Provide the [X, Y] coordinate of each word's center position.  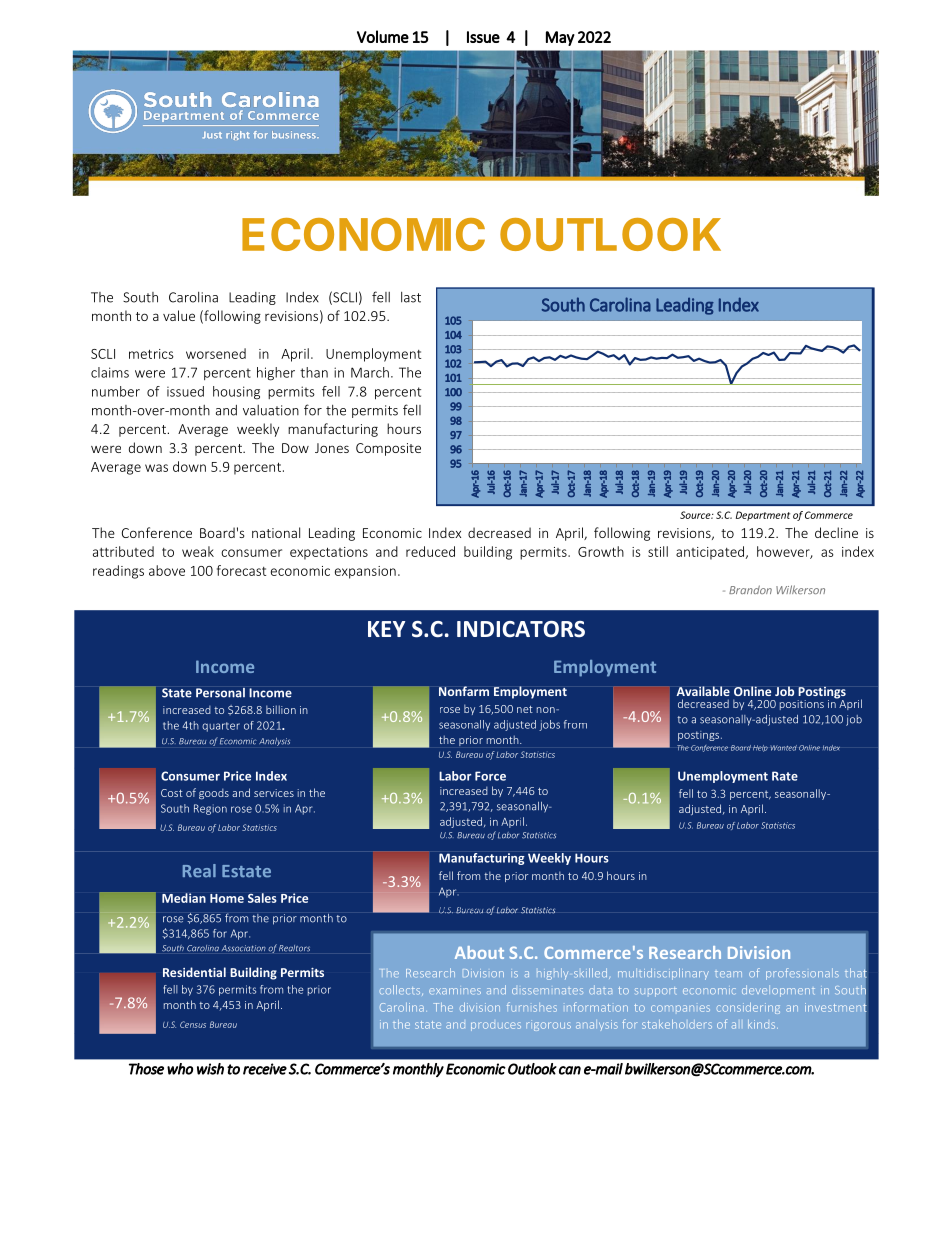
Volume [383, 36]
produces [496, 1026]
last [411, 297]
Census [193, 1024]
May [560, 38]
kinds [763, 1024]
